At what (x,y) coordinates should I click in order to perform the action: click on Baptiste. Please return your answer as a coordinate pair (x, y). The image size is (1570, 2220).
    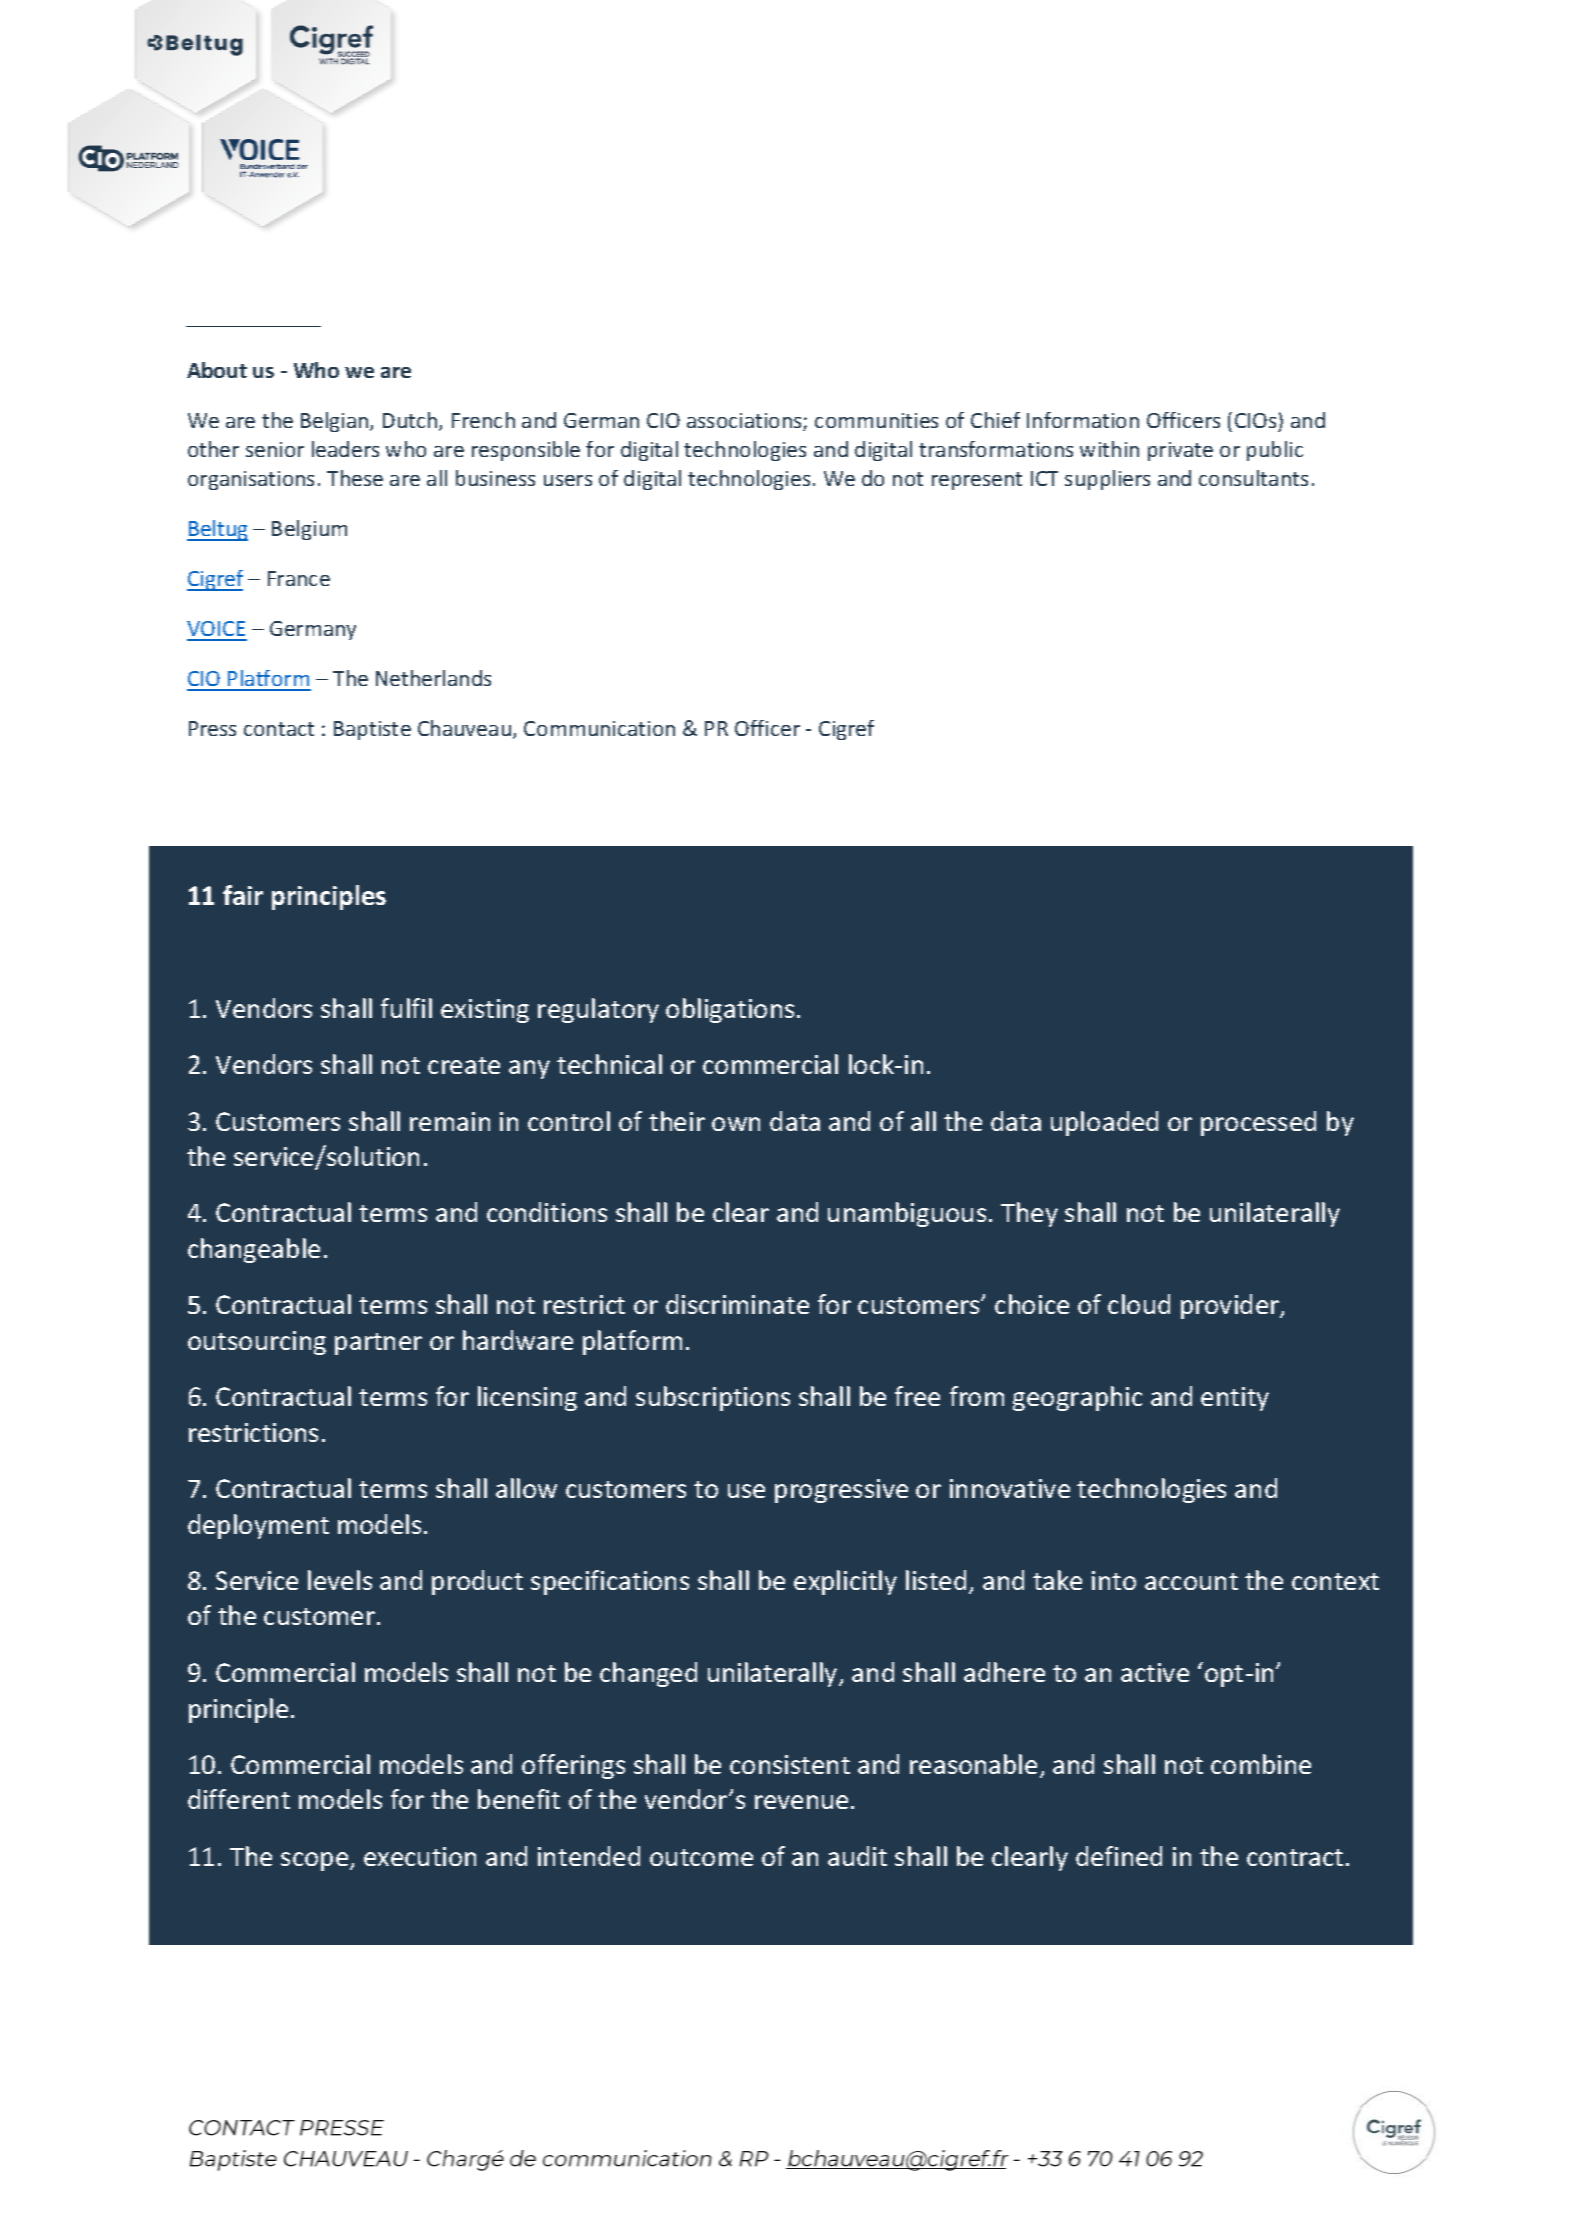
    Looking at the image, I should click on (372, 730).
